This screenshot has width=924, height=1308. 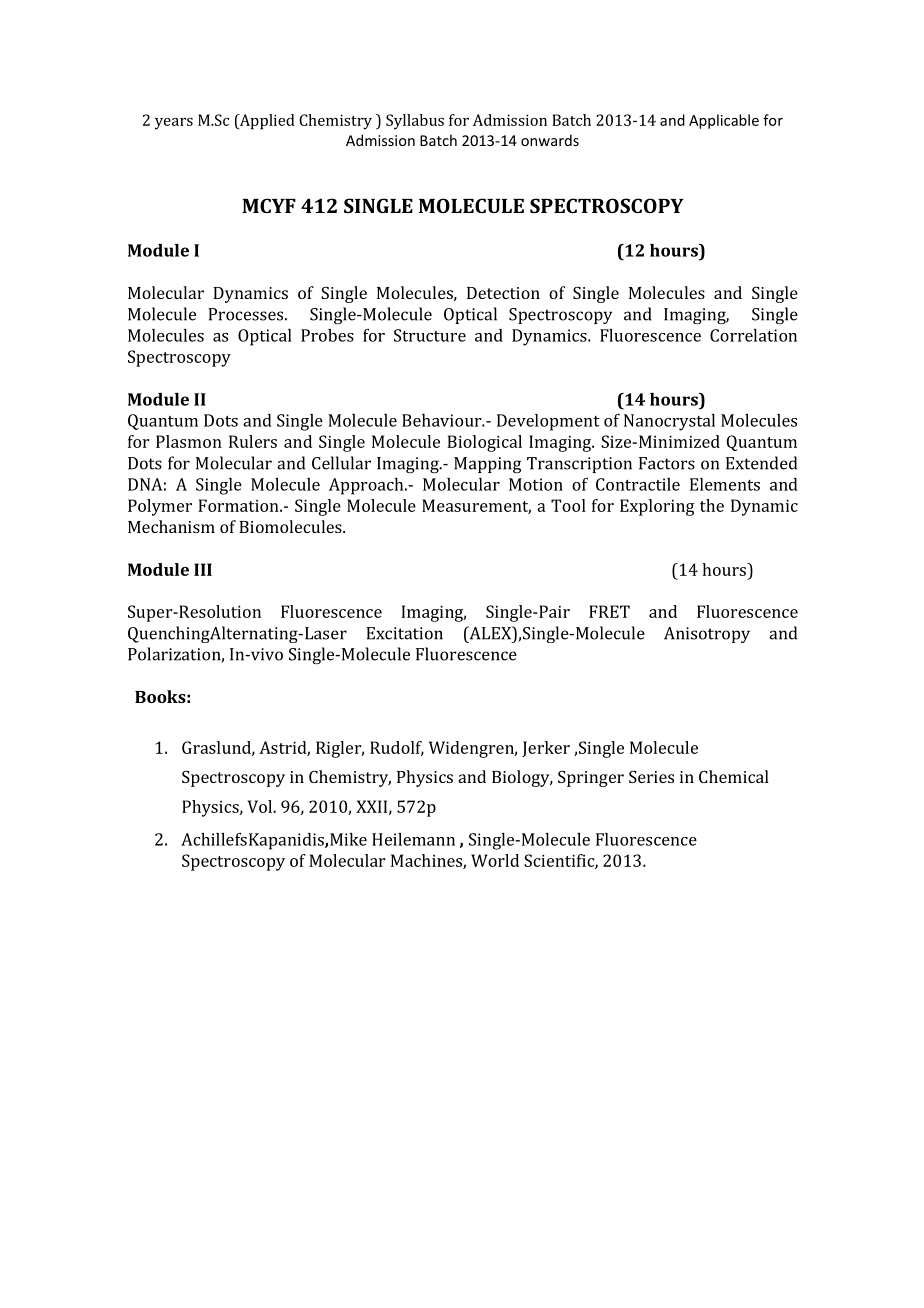 What do you see at coordinates (203, 569) in the screenshot?
I see `III` at bounding box center [203, 569].
